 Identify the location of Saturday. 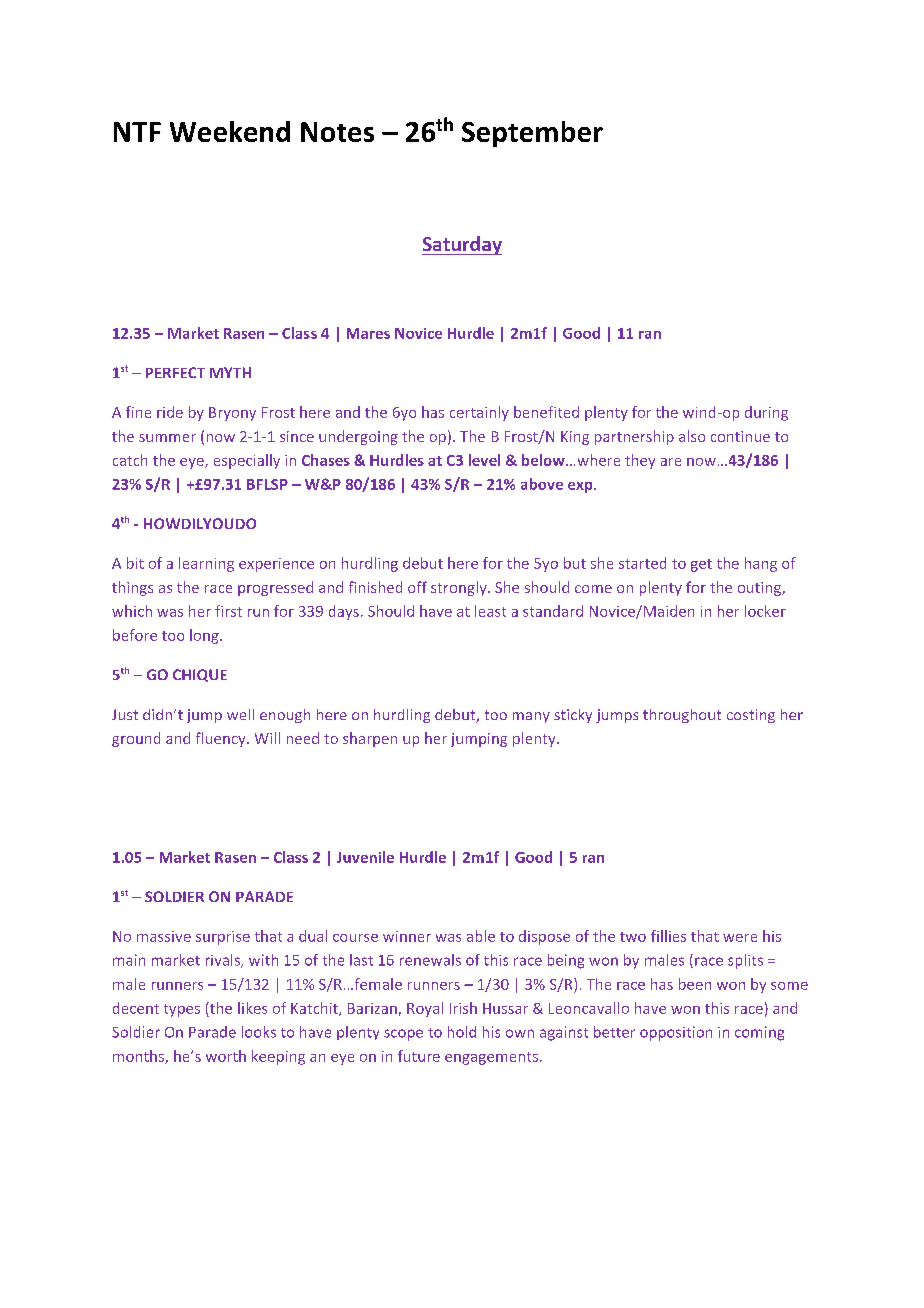
(462, 245).
